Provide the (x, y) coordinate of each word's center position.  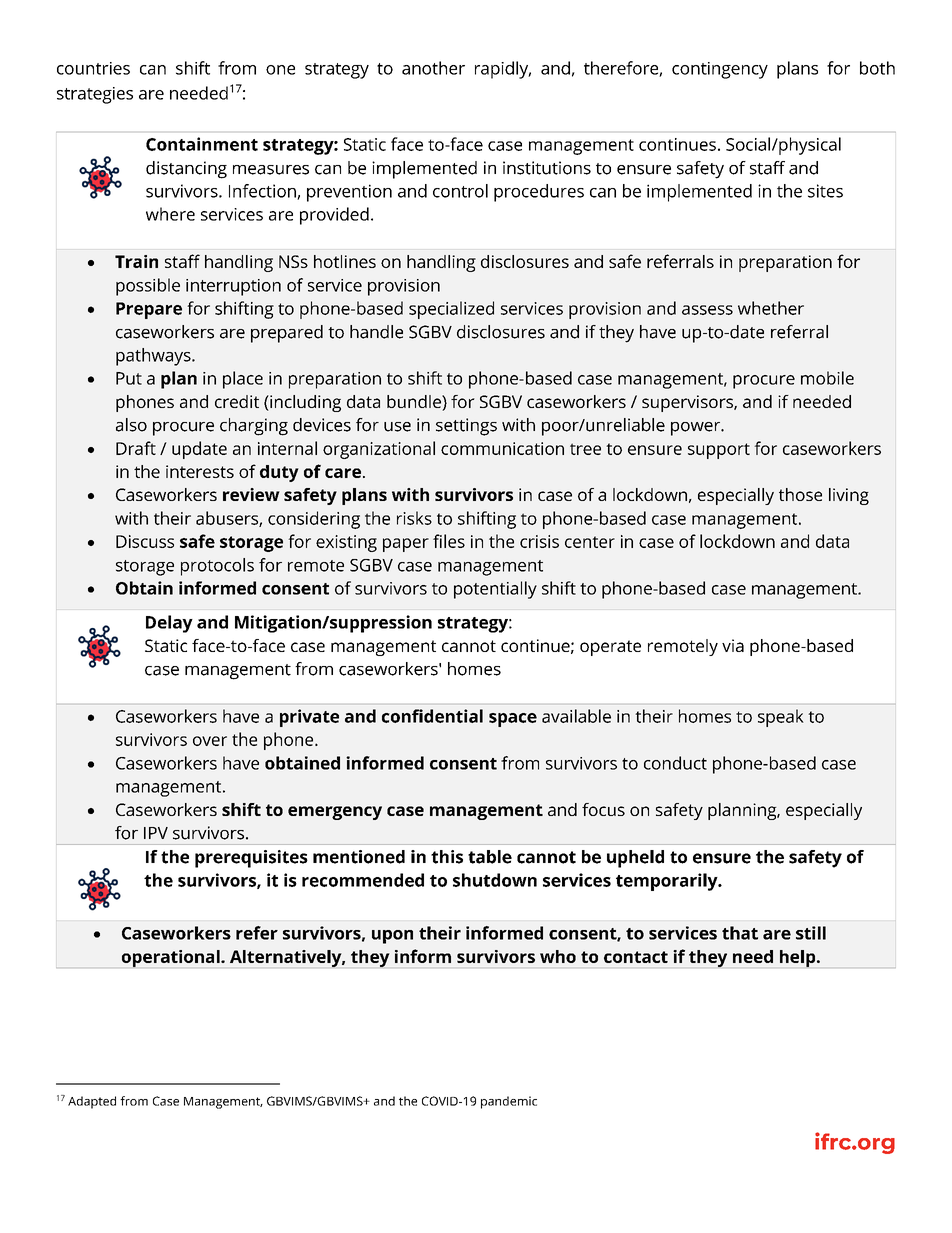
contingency (720, 70)
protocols (217, 567)
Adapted (92, 1102)
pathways (154, 357)
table (490, 857)
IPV (156, 833)
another (433, 68)
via (733, 645)
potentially (495, 590)
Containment (202, 144)
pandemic (509, 1102)
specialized (451, 310)
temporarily (668, 882)
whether (771, 308)
